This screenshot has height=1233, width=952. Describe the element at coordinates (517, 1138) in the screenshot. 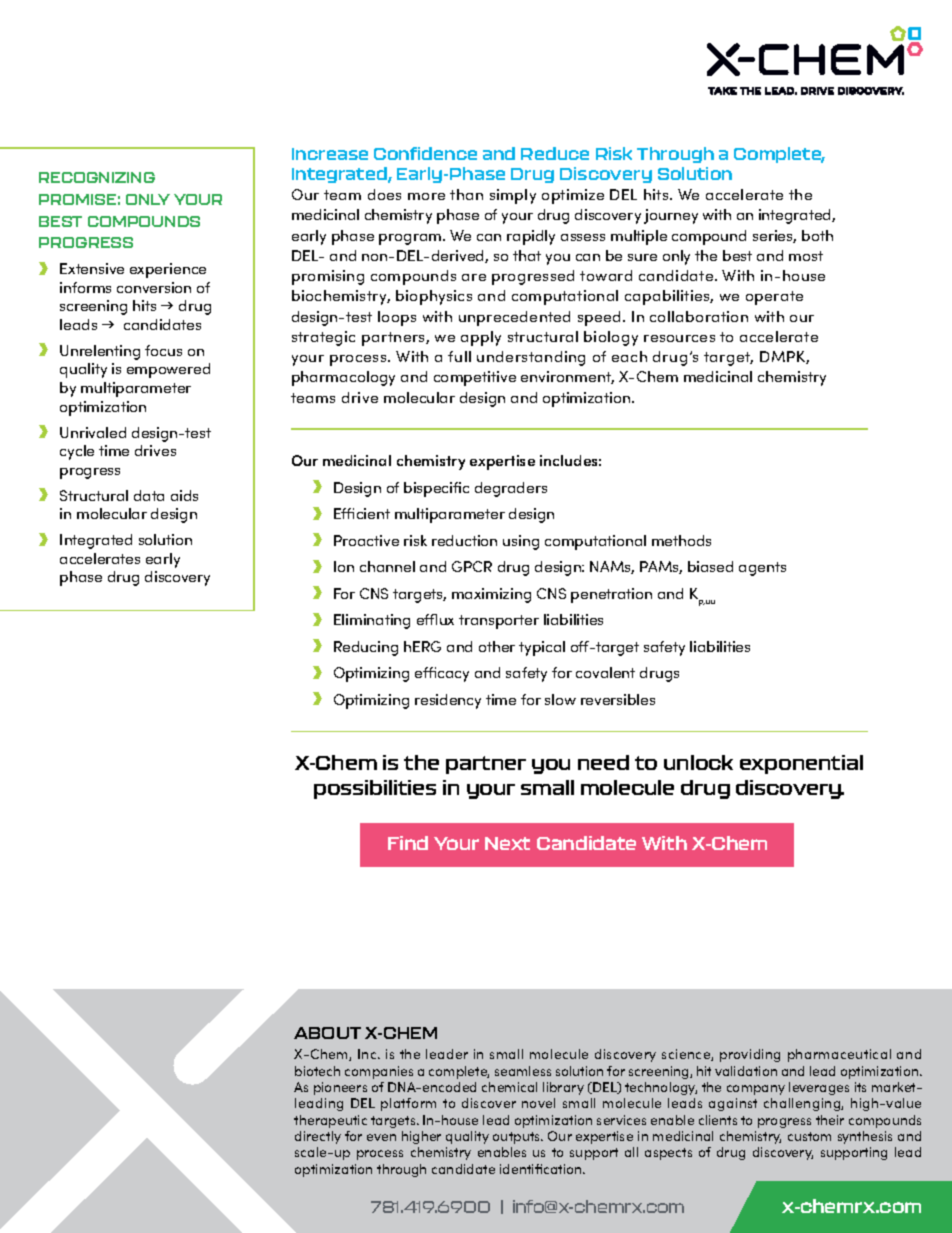

I see `outputs` at that location.
